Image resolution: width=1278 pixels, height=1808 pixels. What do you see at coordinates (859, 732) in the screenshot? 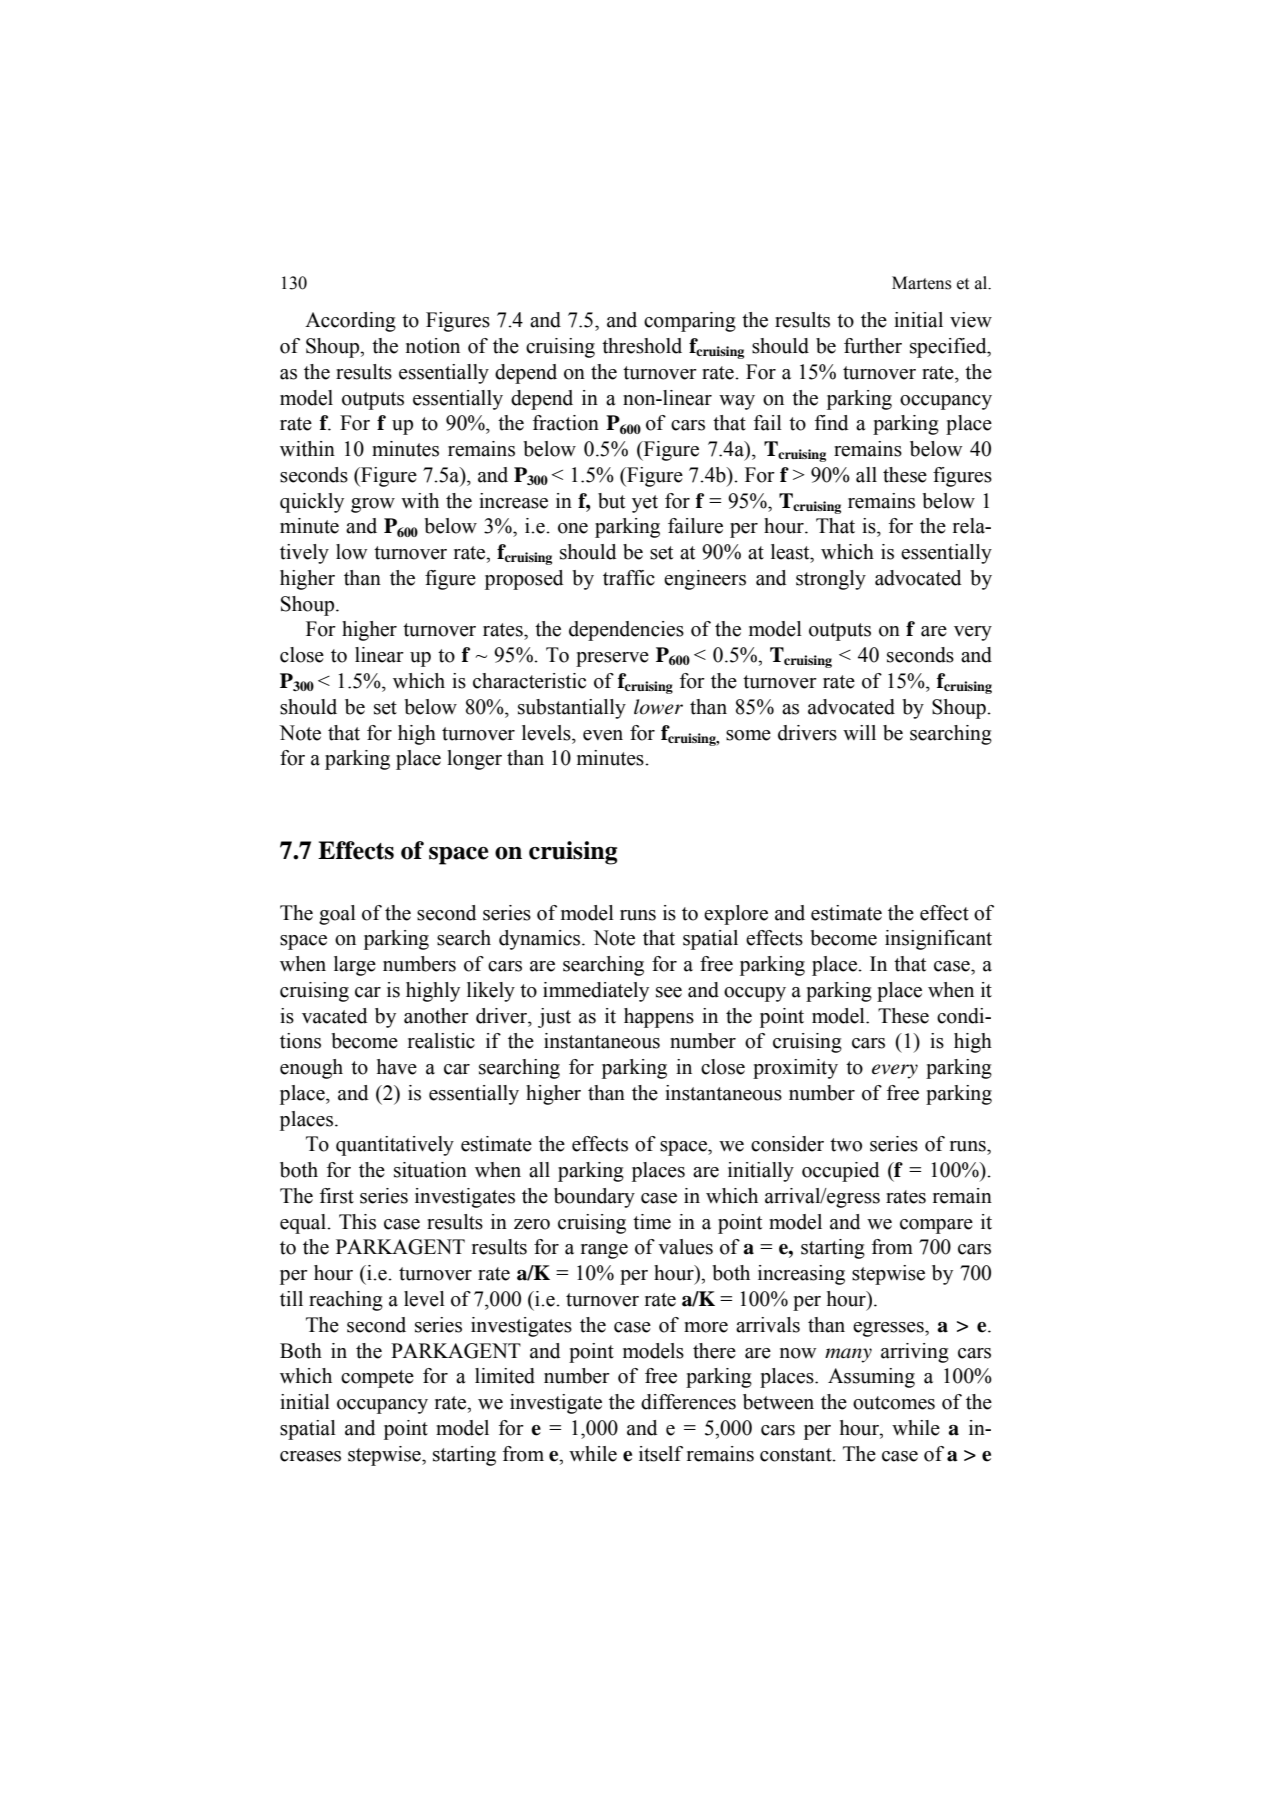
I see `will` at bounding box center [859, 732].
